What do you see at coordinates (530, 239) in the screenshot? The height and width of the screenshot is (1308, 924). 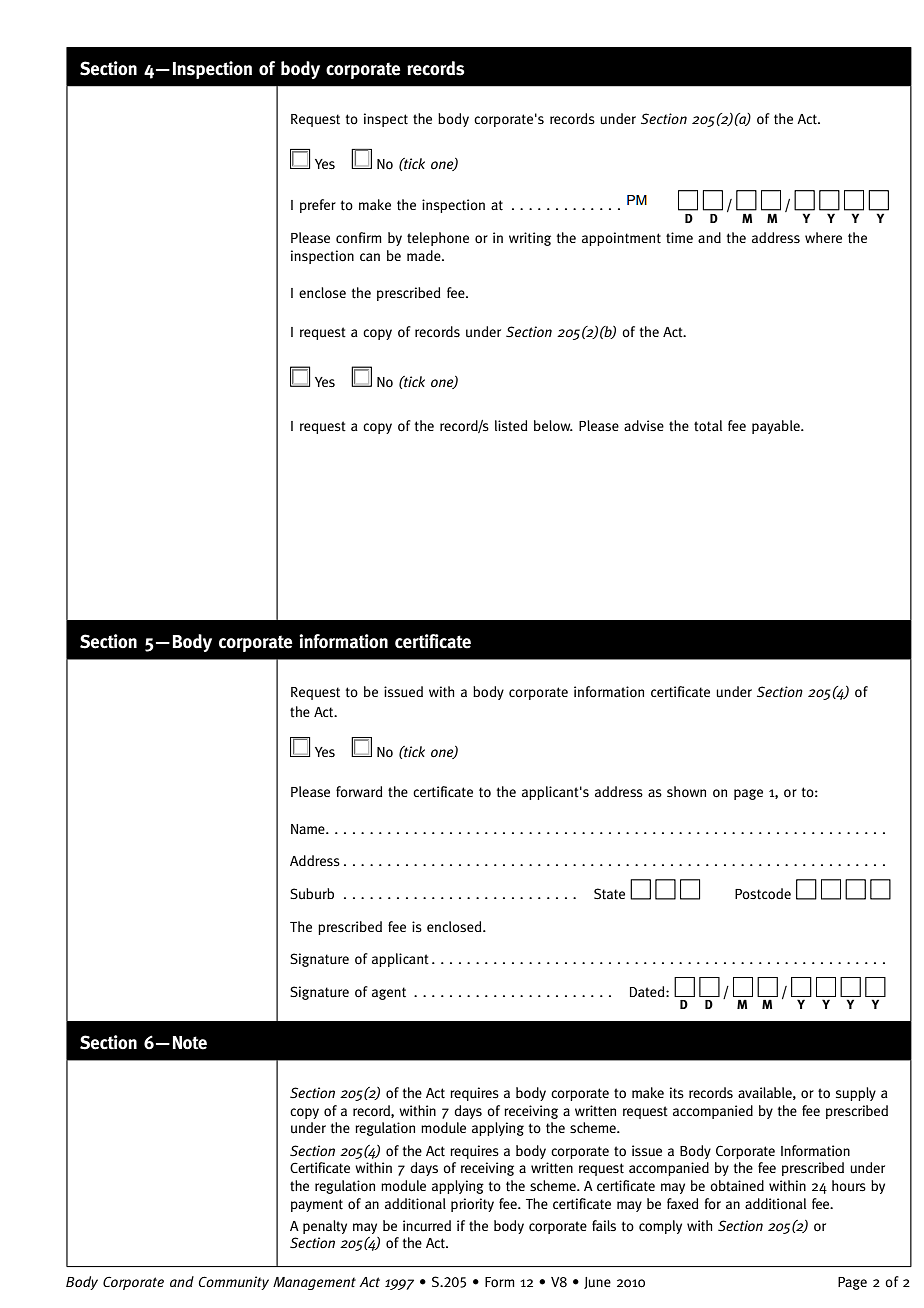 I see `writing` at bounding box center [530, 239].
